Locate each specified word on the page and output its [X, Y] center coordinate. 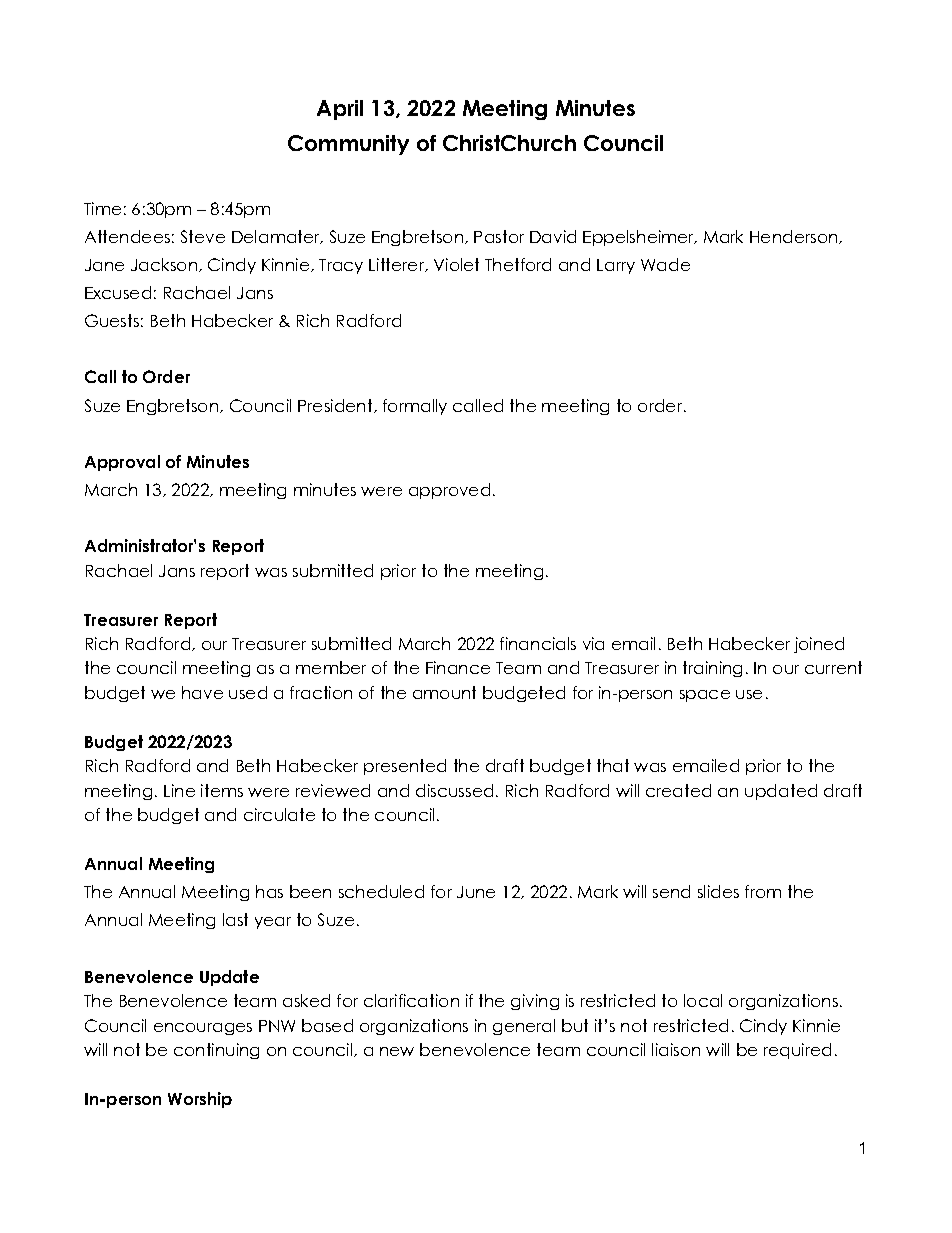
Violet [456, 264]
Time [102, 208]
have [202, 692]
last [235, 919]
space [705, 696]
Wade [665, 264]
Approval [122, 463]
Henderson [793, 236]
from [763, 891]
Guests [112, 320]
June [476, 892]
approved [449, 491]
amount [444, 692]
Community [348, 145]
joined [819, 645]
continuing [216, 1051]
